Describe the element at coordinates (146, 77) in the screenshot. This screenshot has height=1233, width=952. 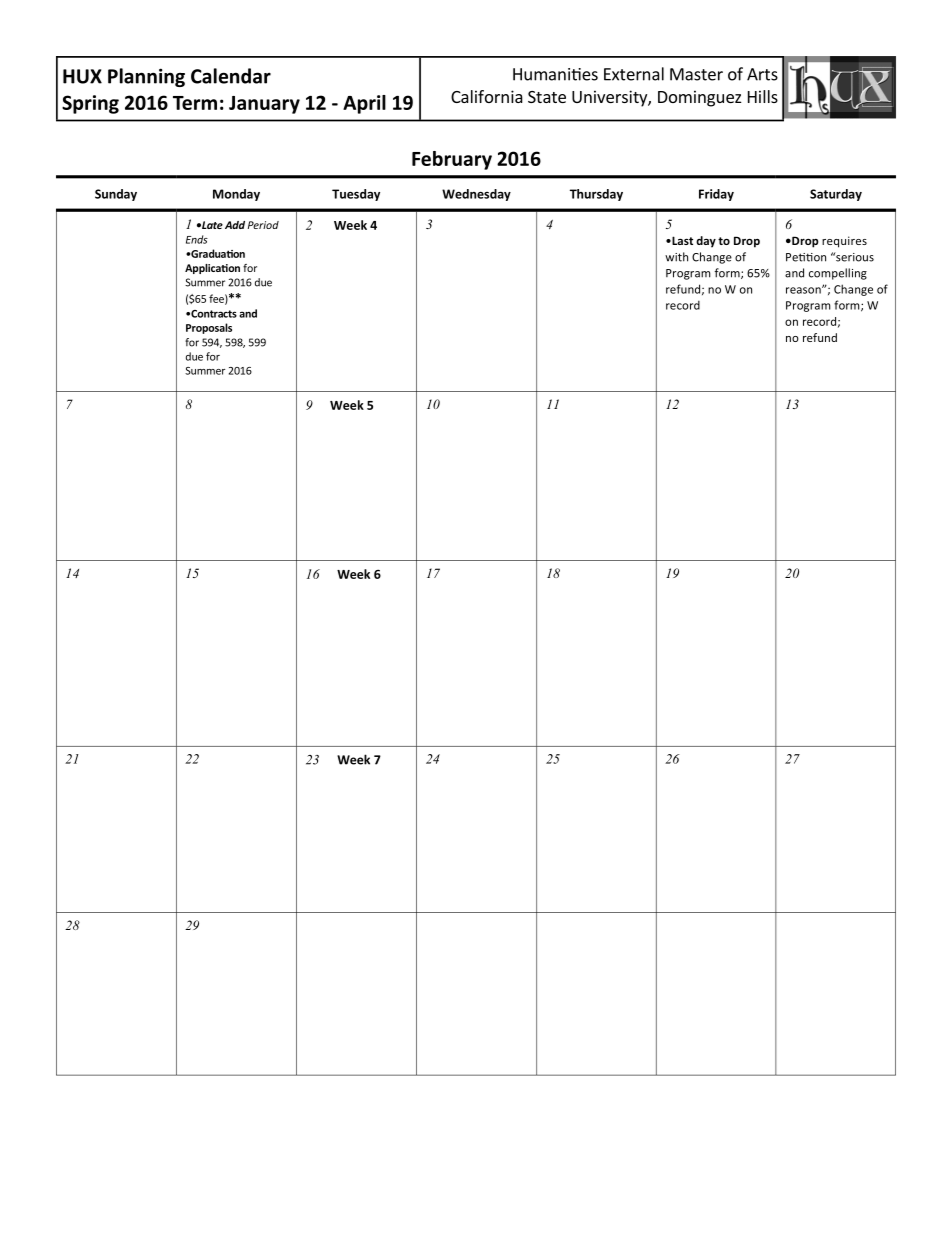
I see `Planning` at that location.
